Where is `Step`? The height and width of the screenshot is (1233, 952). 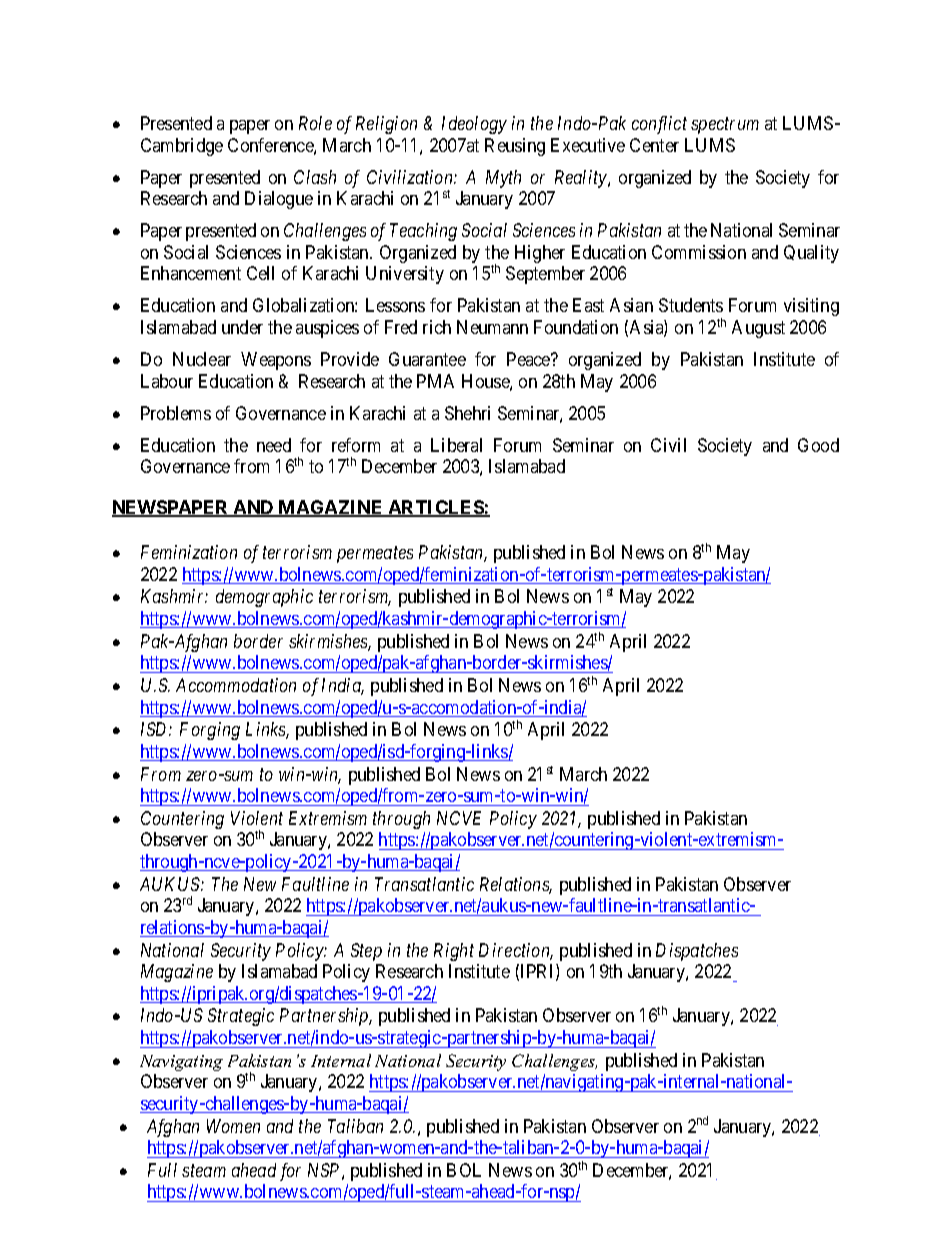 Step is located at coordinates (366, 952).
